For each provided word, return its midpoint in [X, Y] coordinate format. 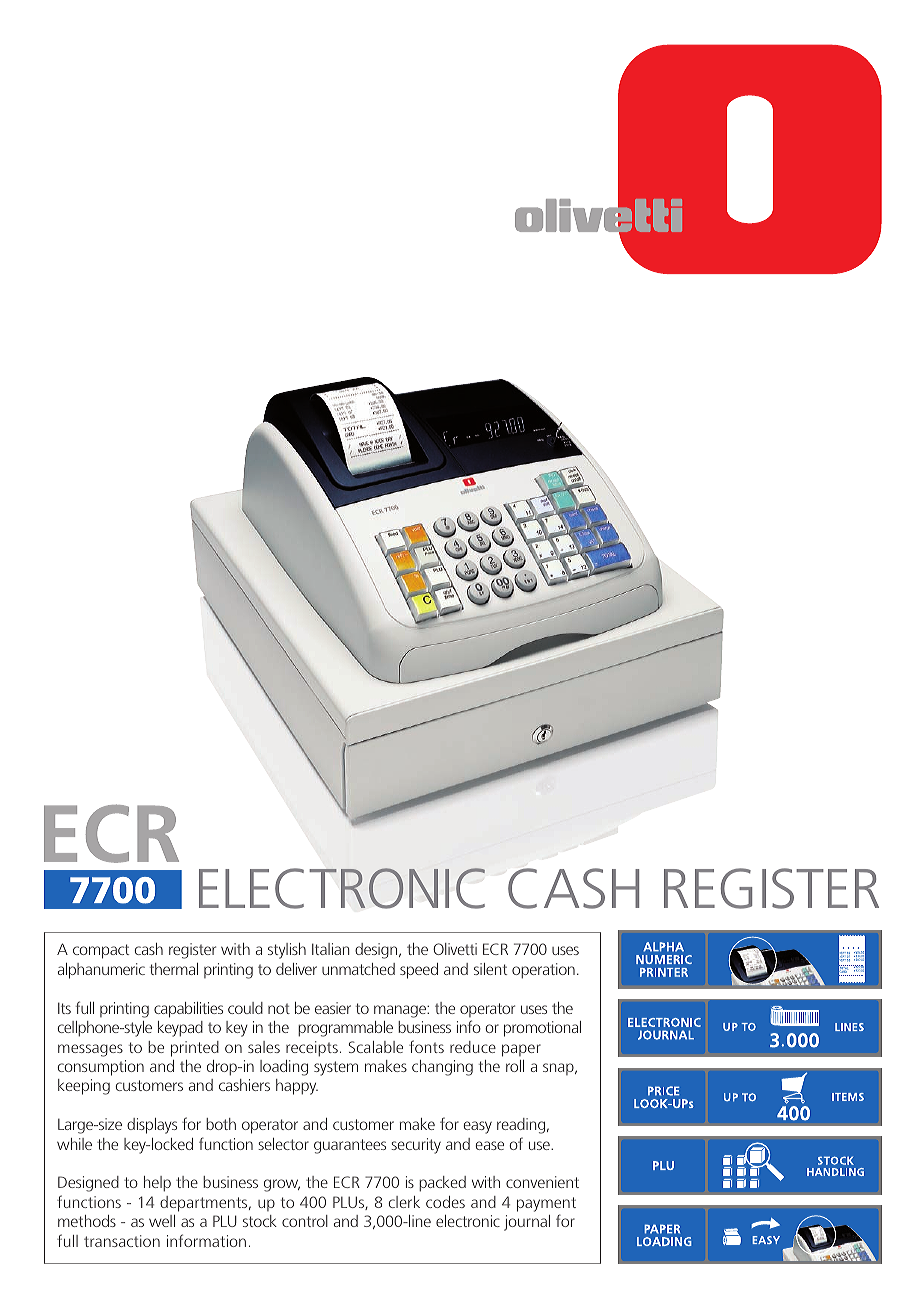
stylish [287, 951]
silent [490, 969]
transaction [122, 1241]
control [305, 1221]
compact [101, 951]
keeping [84, 1087]
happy [297, 1087]
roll [515, 1066]
